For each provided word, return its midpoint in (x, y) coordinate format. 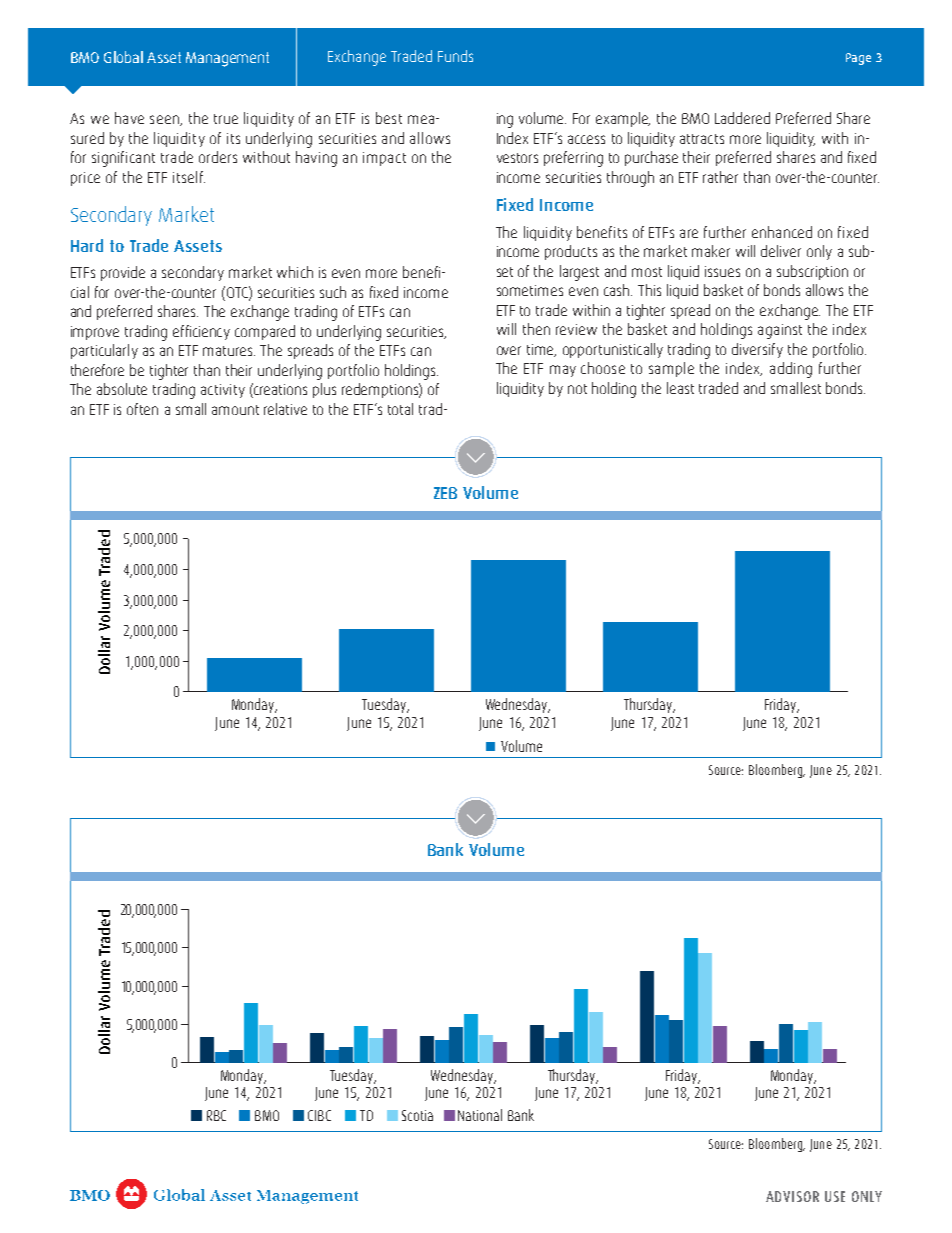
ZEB (445, 493)
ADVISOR (792, 1196)
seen (165, 120)
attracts (702, 139)
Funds (455, 56)
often (142, 409)
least (680, 388)
